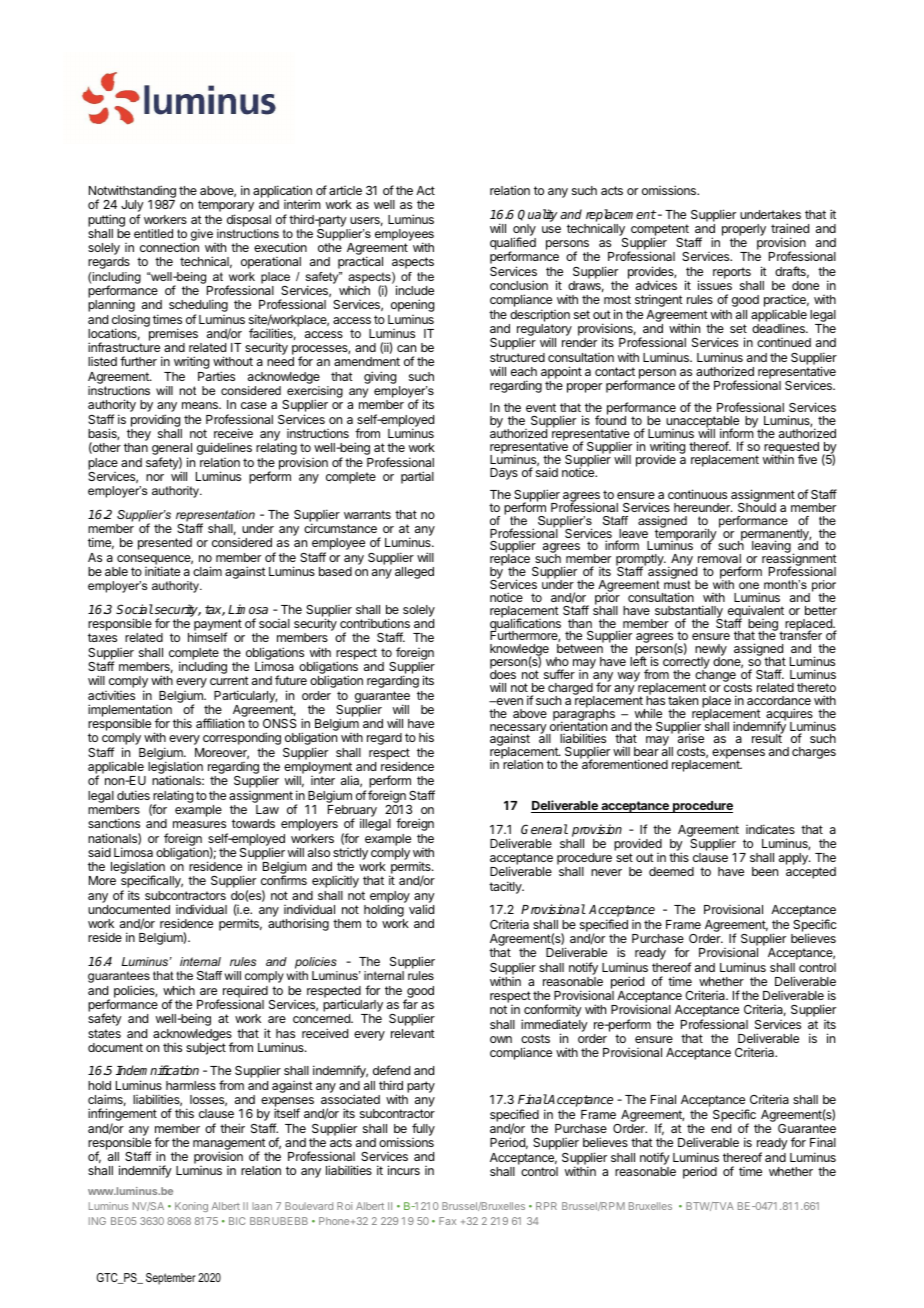 The height and width of the screenshot is (1308, 924). I want to click on valid, so click(421, 909).
